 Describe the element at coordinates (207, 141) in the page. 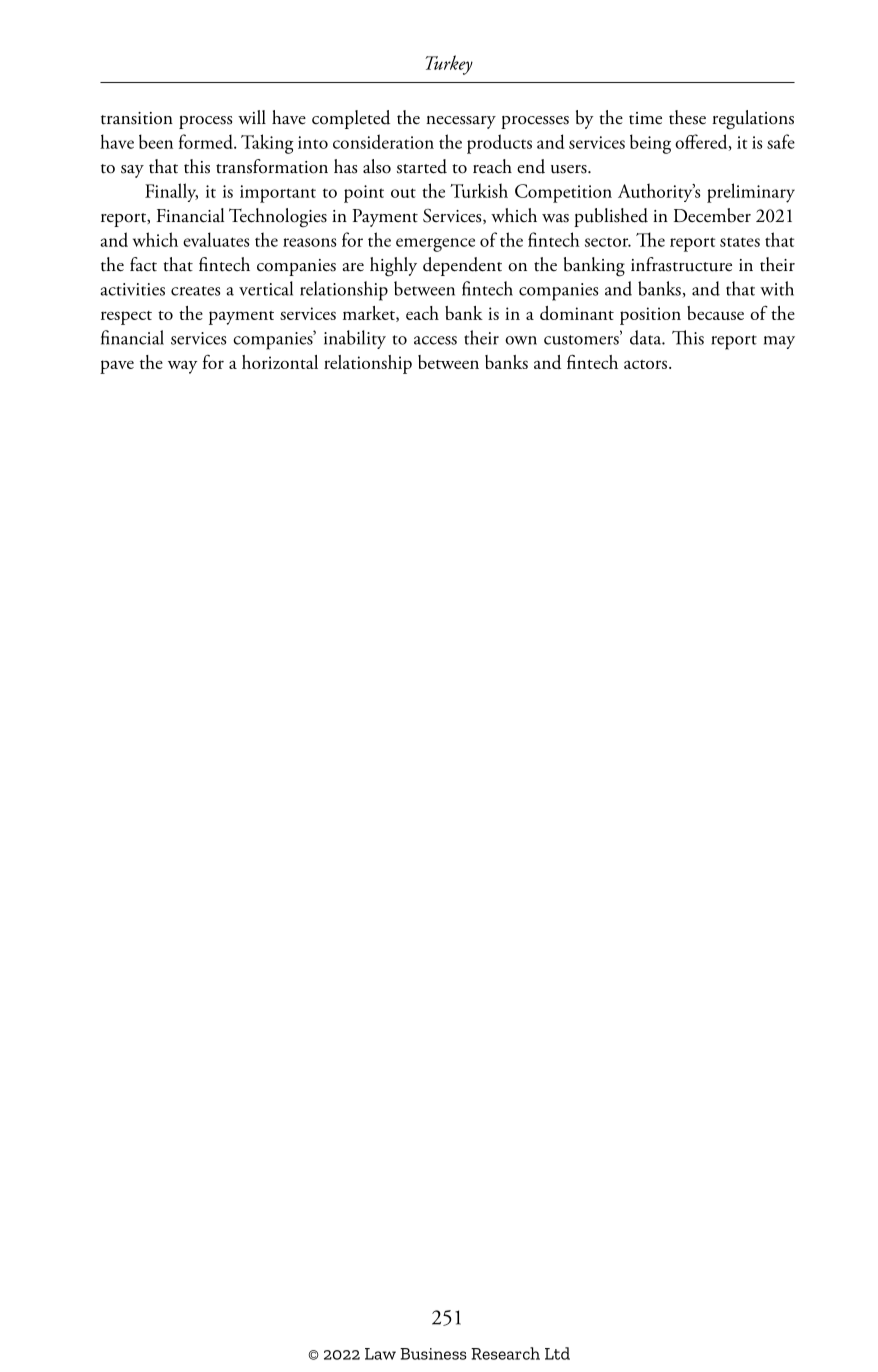

I see `formed` at that location.
